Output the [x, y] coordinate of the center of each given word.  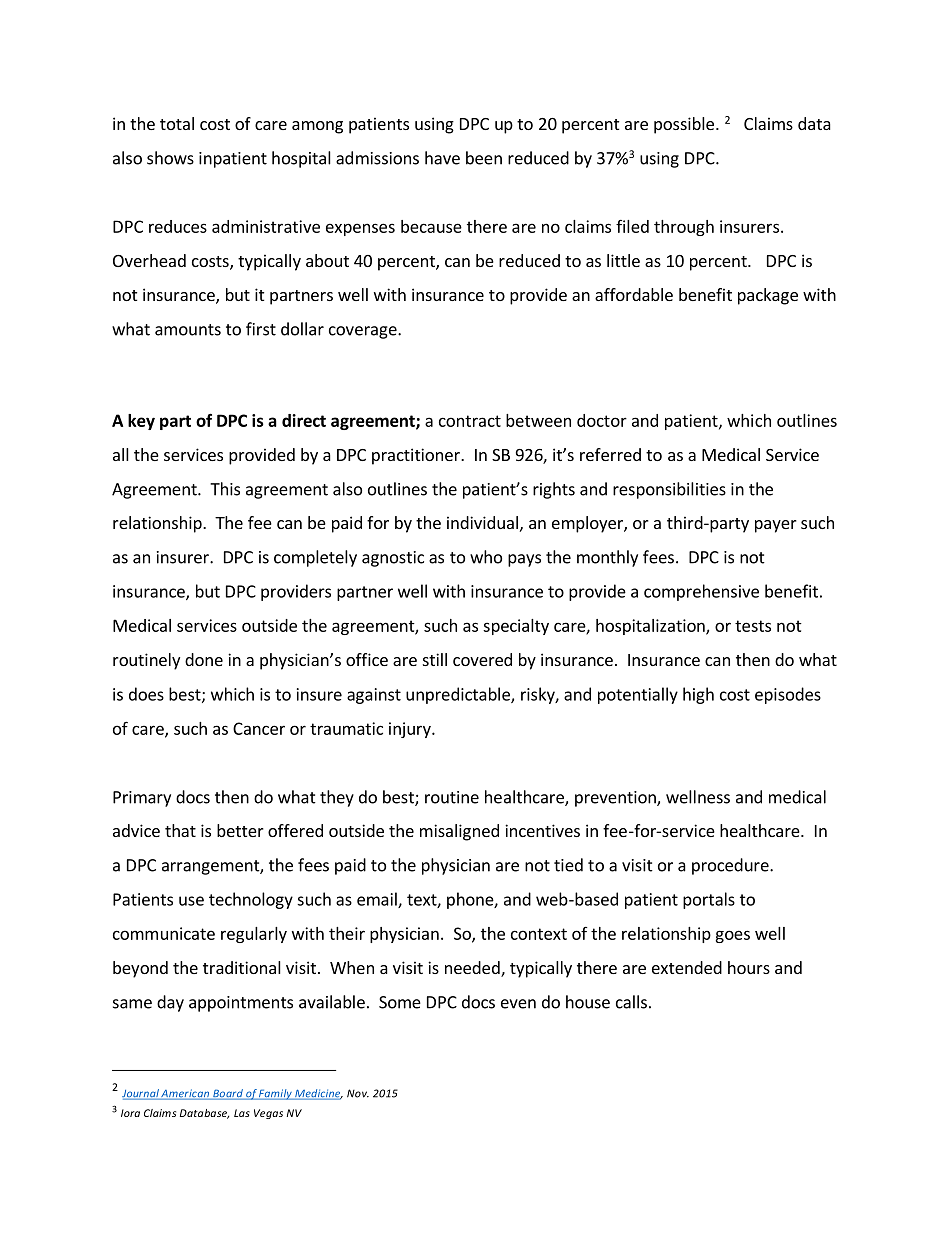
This [225, 489]
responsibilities [669, 490]
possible [684, 125]
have [442, 158]
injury [411, 730]
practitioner [417, 456]
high [698, 695]
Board [228, 1094]
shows [170, 158]
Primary [142, 799]
